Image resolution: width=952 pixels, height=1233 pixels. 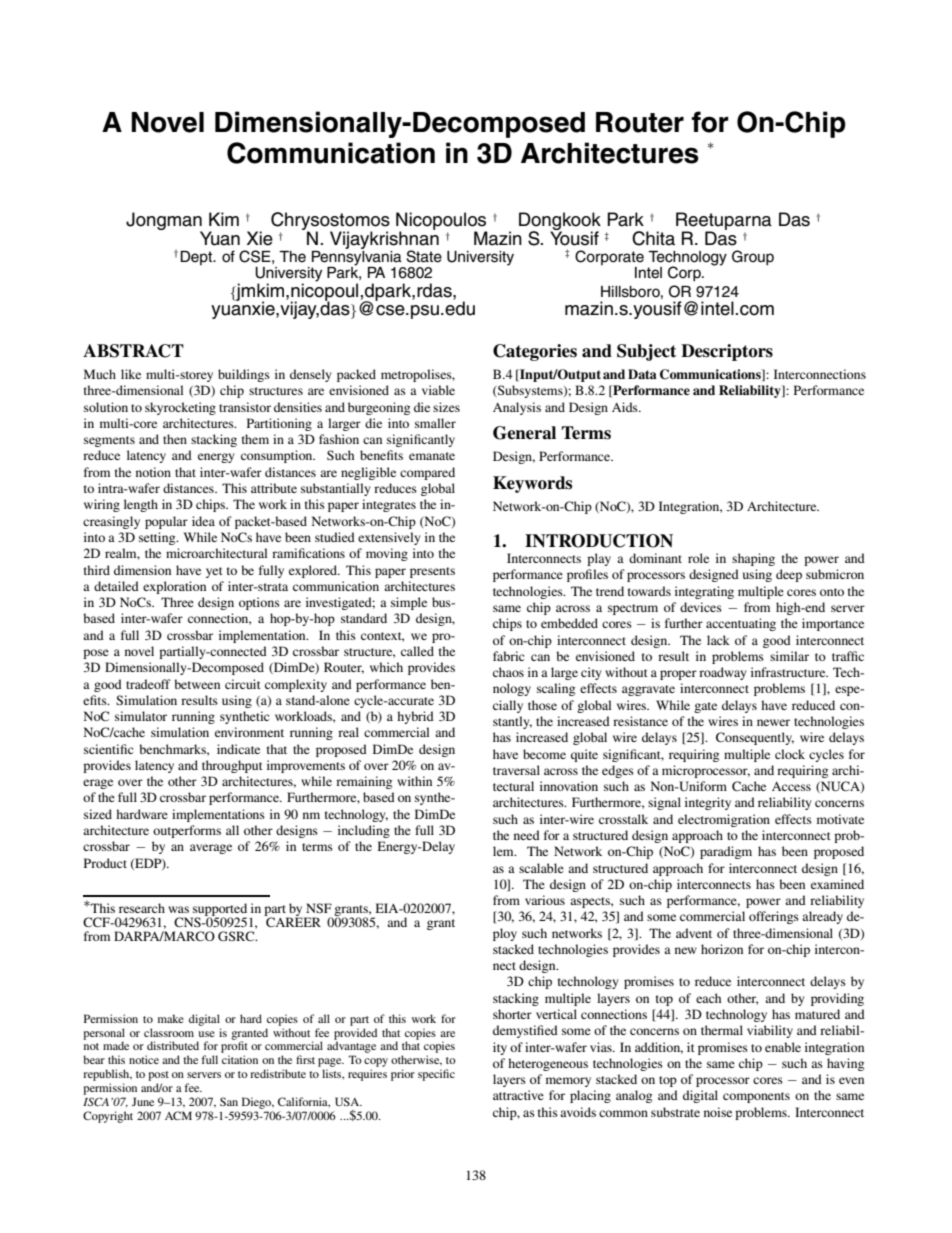 I want to click on ABSTRACT, so click(x=133, y=351).
